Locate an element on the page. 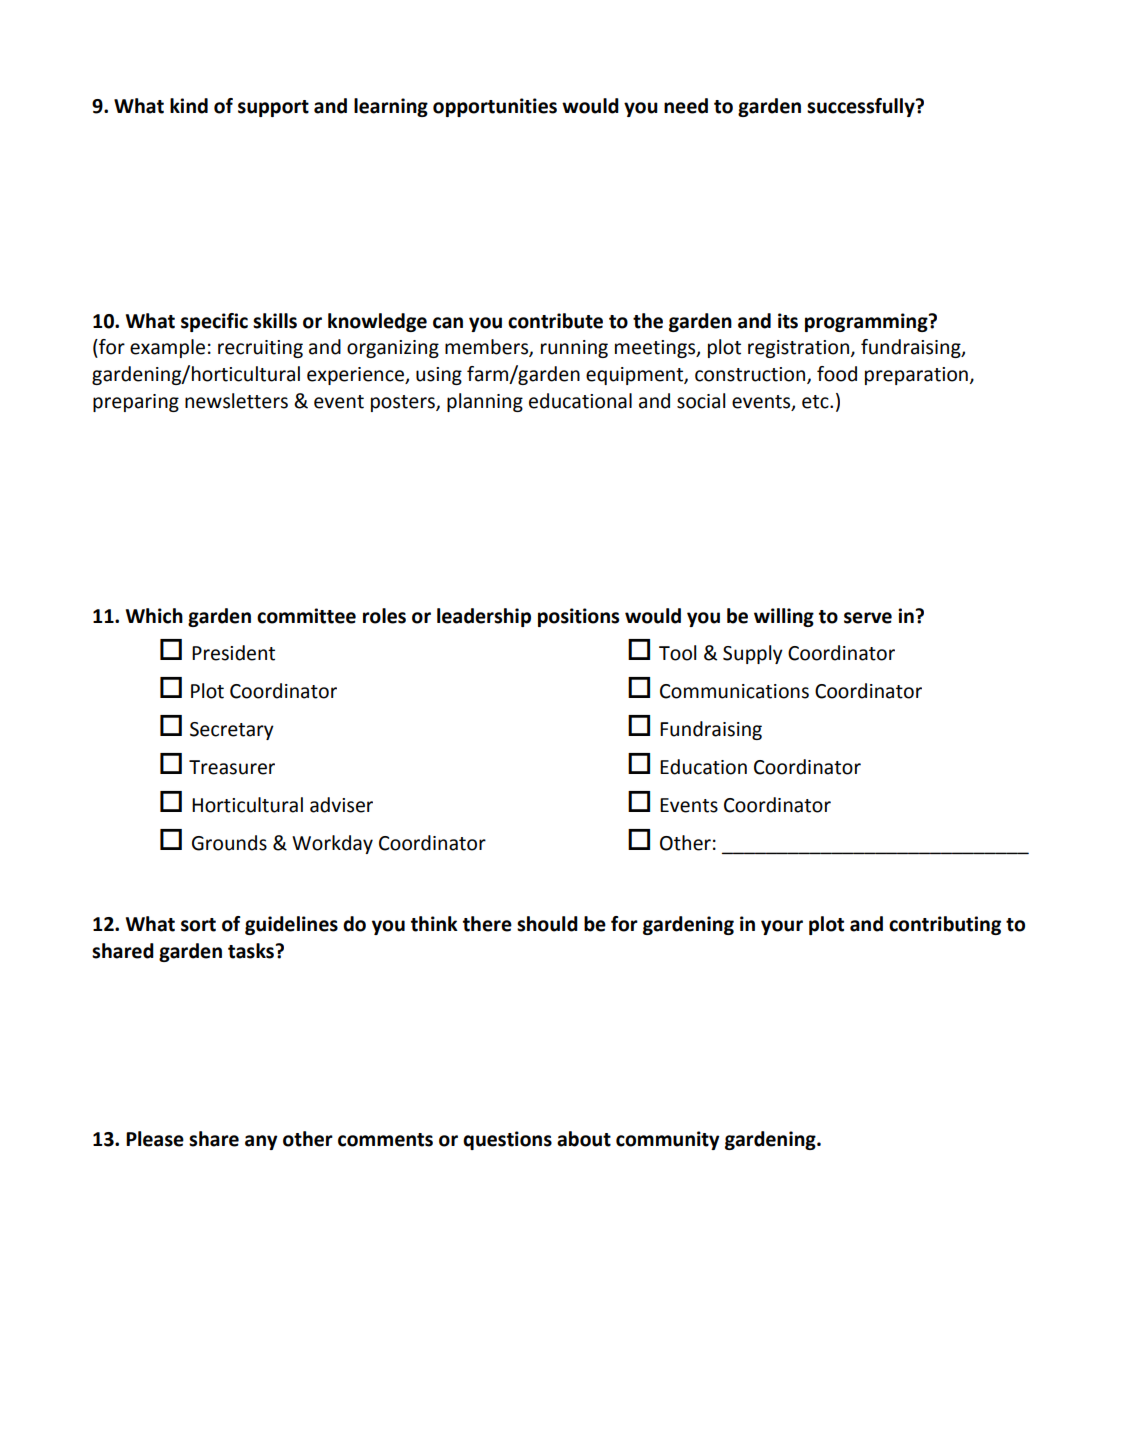 This document has height=1450, width=1121. Communications is located at coordinates (734, 691).
